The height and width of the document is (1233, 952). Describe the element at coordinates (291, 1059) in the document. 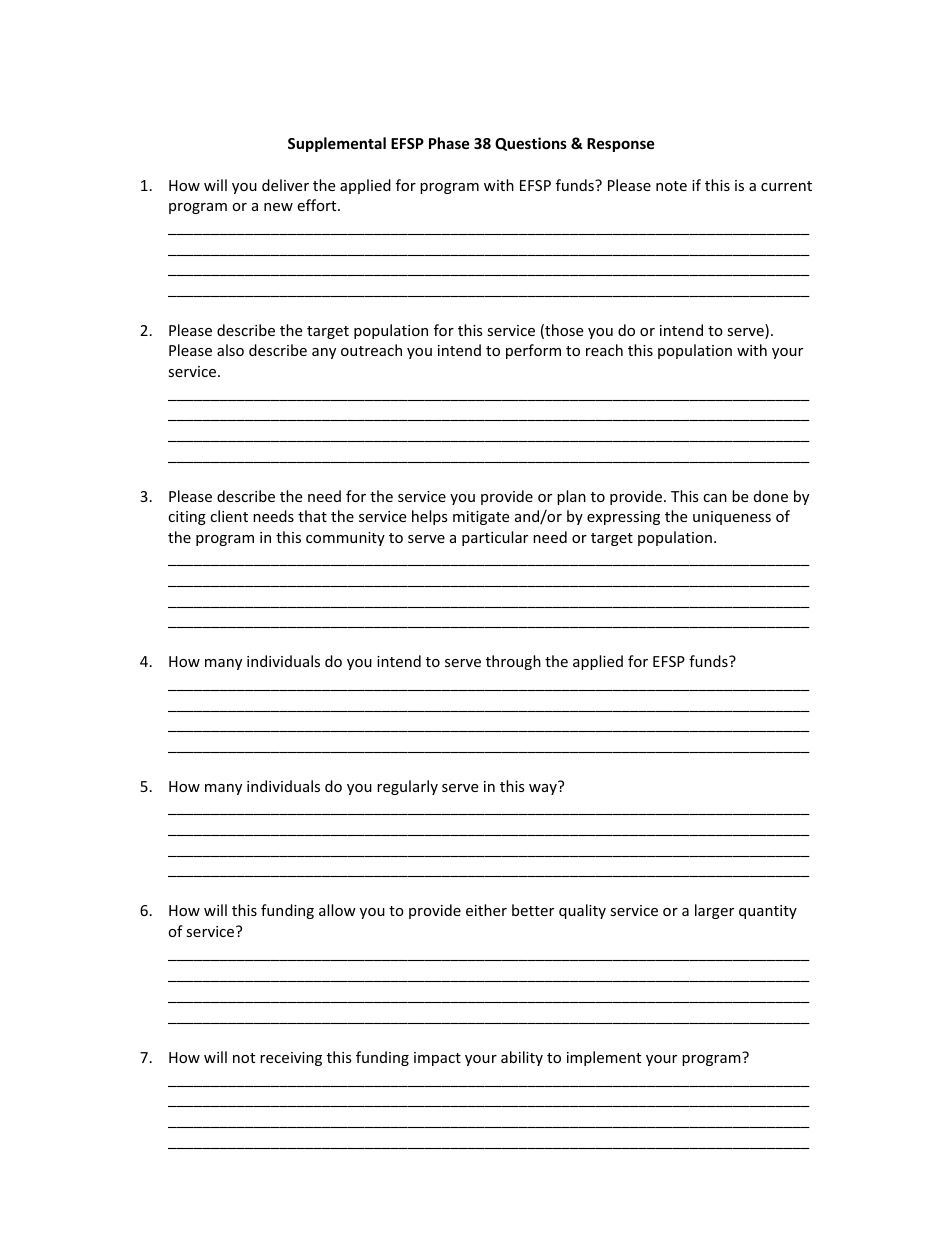

I see `receiving` at that location.
